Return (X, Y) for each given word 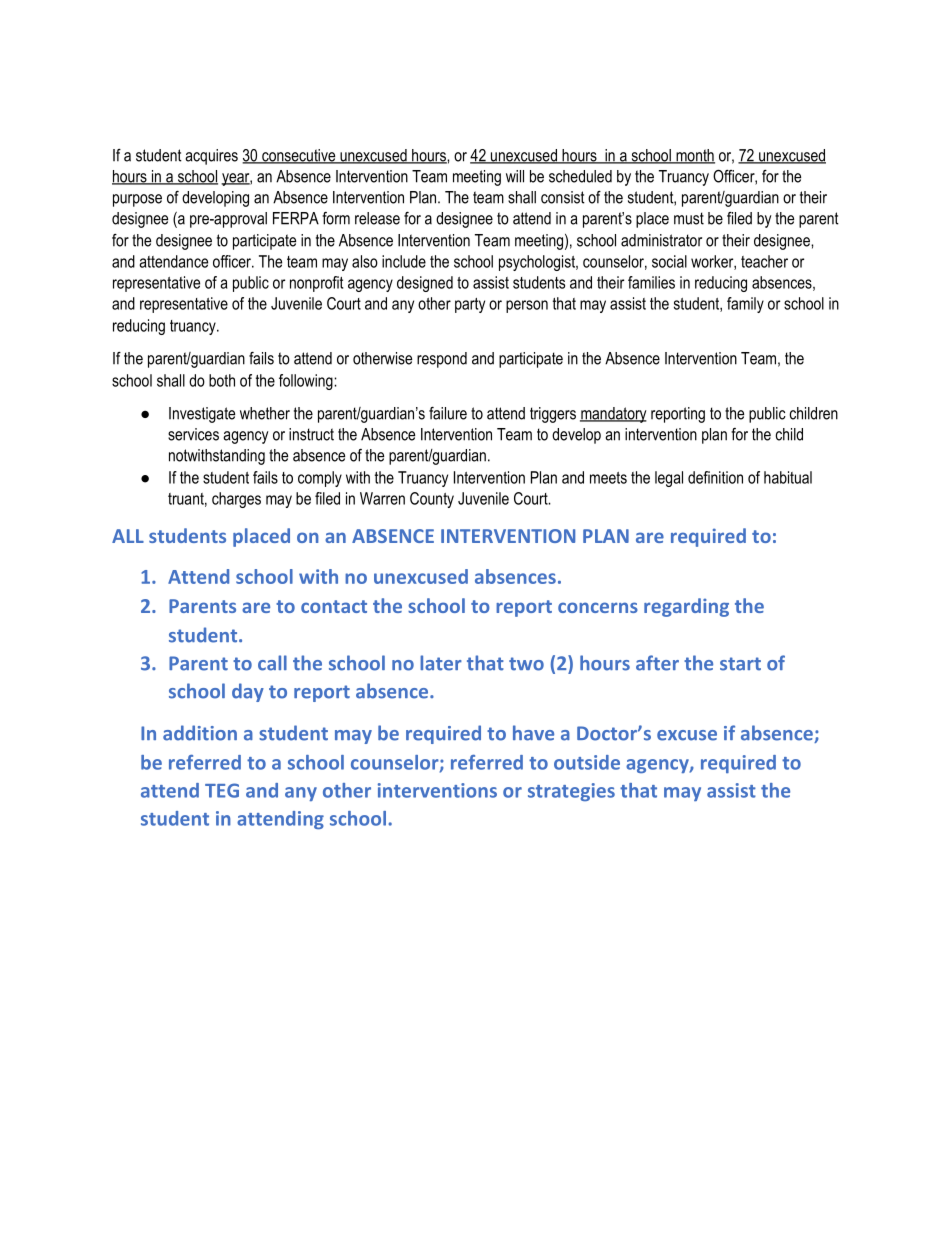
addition (200, 733)
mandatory (613, 415)
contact (334, 606)
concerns (598, 607)
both (222, 380)
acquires (211, 157)
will (515, 176)
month (694, 156)
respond (442, 360)
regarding (686, 607)
